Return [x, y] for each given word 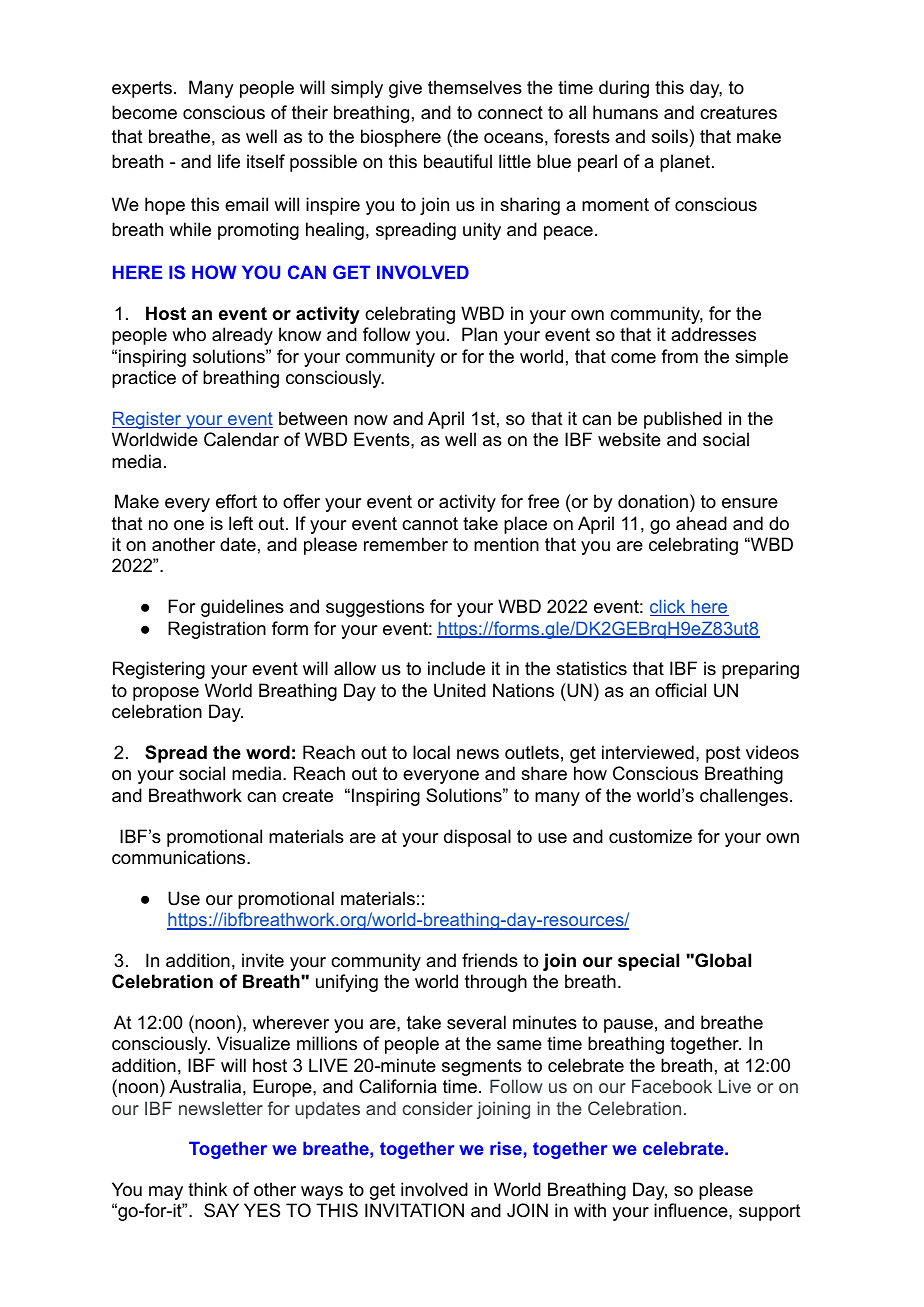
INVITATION [414, 1210]
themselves [475, 87]
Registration [217, 630]
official [680, 690]
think [207, 1189]
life [229, 161]
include [456, 668]
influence [692, 1210]
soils [670, 136]
